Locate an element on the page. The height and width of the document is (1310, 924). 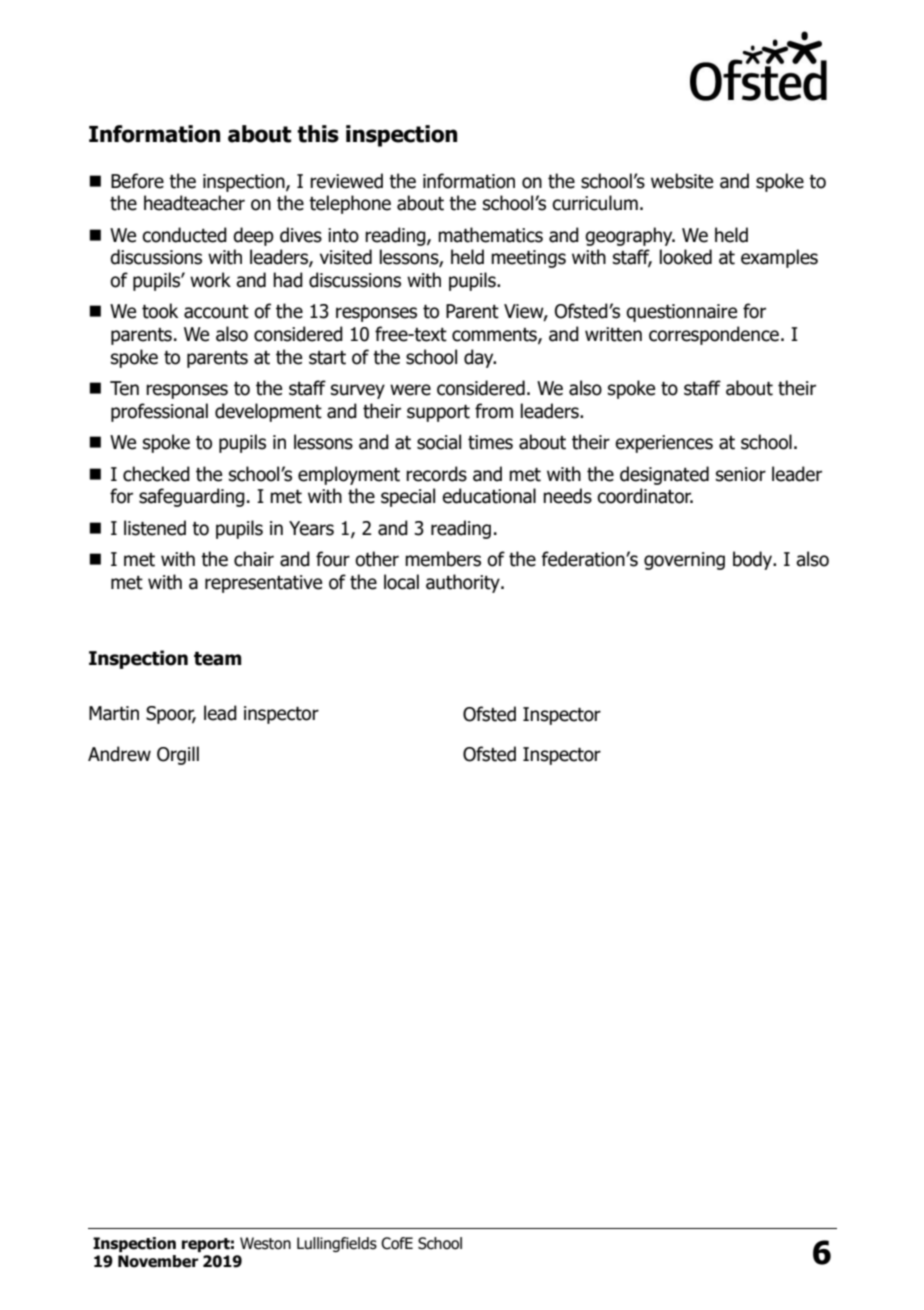
website is located at coordinates (682, 181).
